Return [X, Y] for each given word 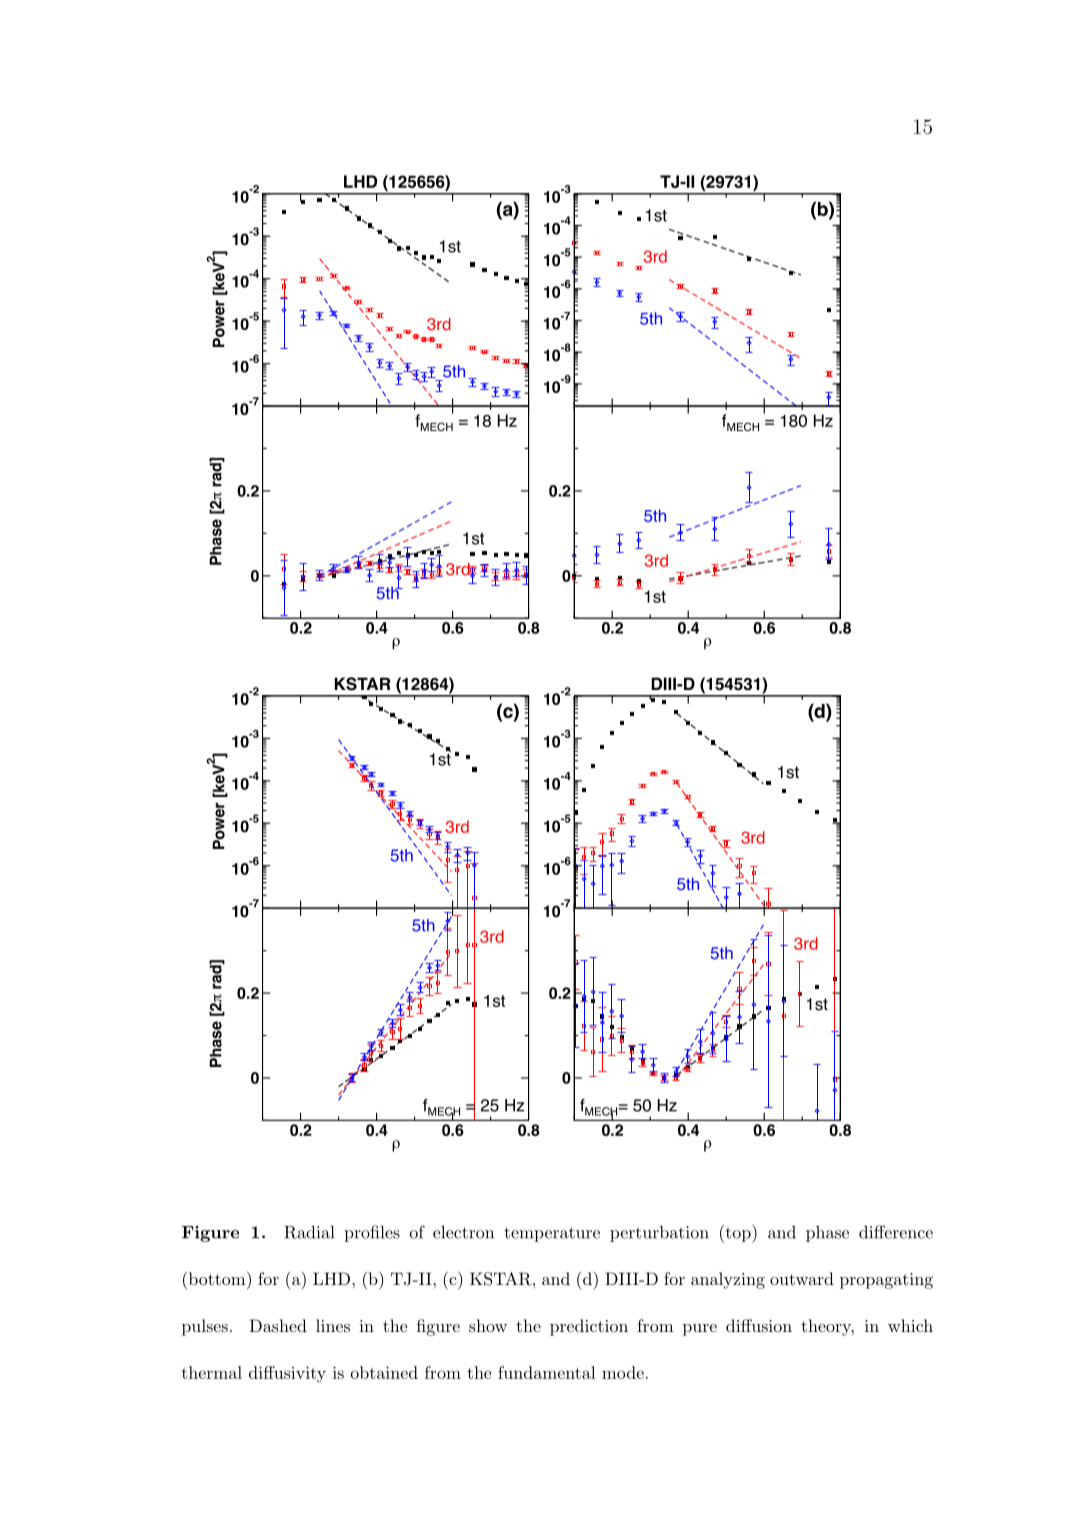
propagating [886, 1281]
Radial [309, 1232]
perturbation [659, 1234]
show [488, 1325]
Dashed [278, 1325]
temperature [552, 1234]
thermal [212, 1372]
